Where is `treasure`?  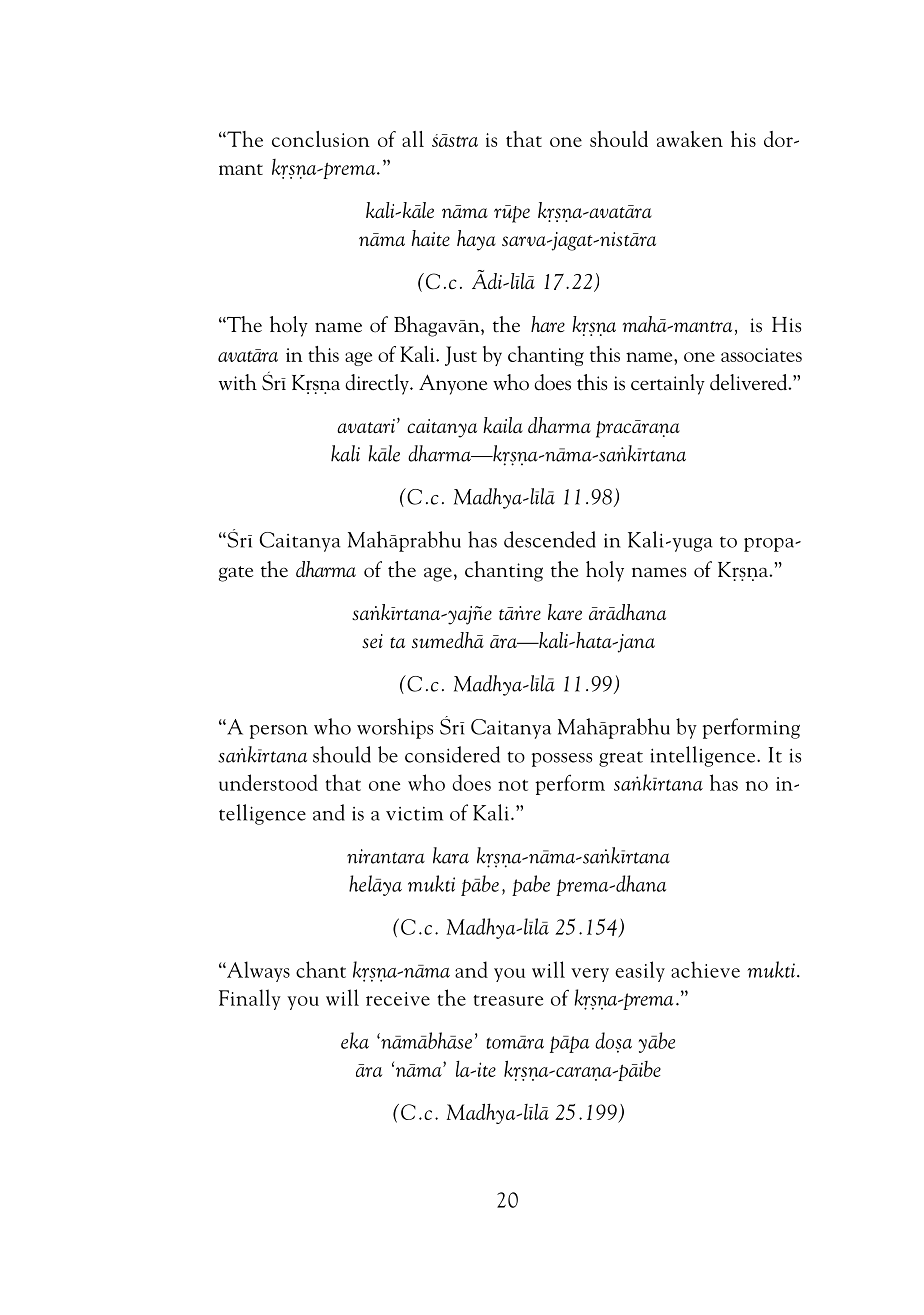
treasure is located at coordinates (508, 1000).
